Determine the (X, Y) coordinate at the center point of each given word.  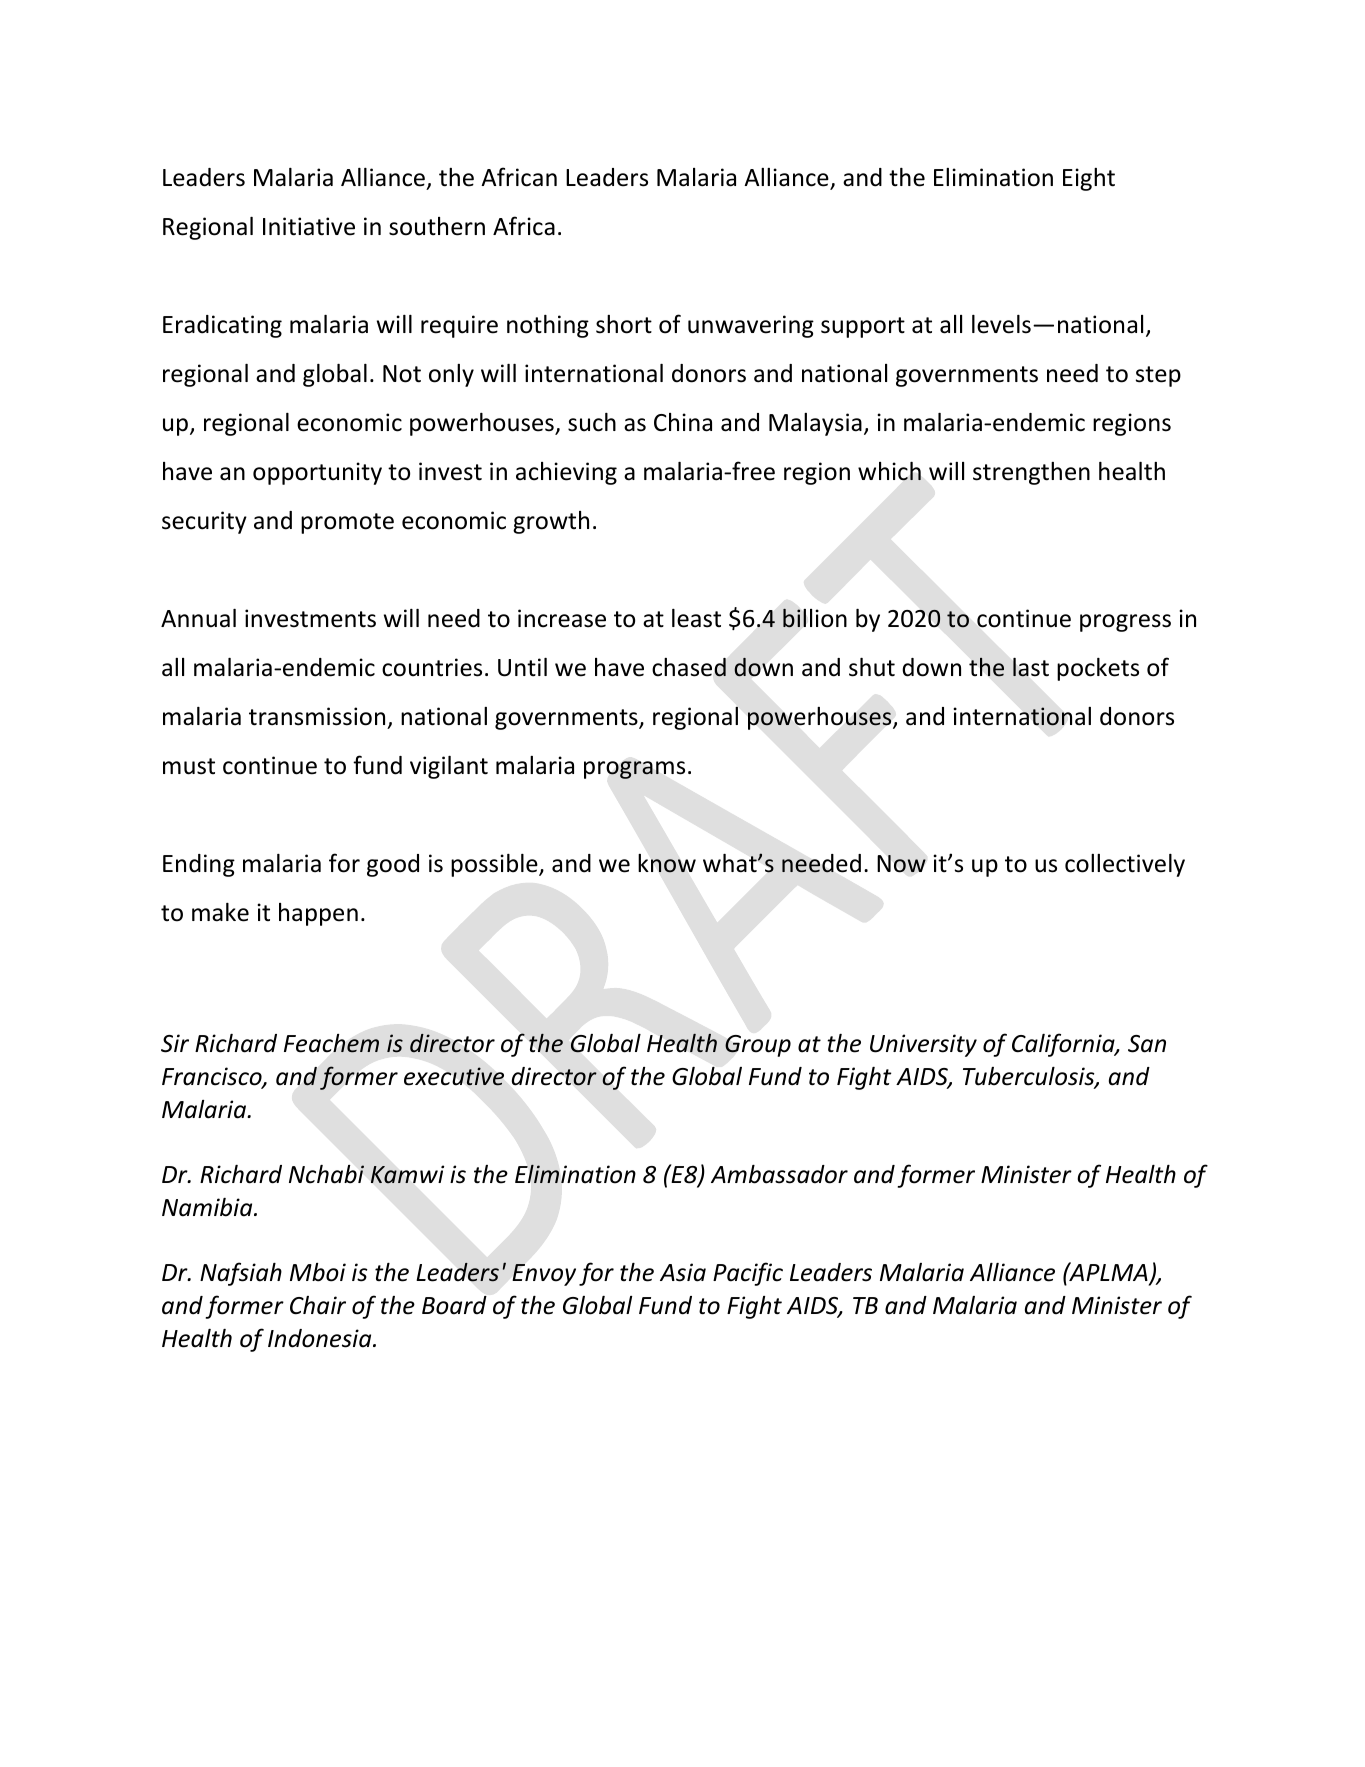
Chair (318, 1305)
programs (634, 770)
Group (758, 1046)
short (624, 324)
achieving (566, 473)
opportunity (317, 473)
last (1031, 667)
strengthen (1031, 473)
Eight (1089, 179)
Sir (175, 1043)
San (1147, 1044)
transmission (317, 716)
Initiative (309, 226)
